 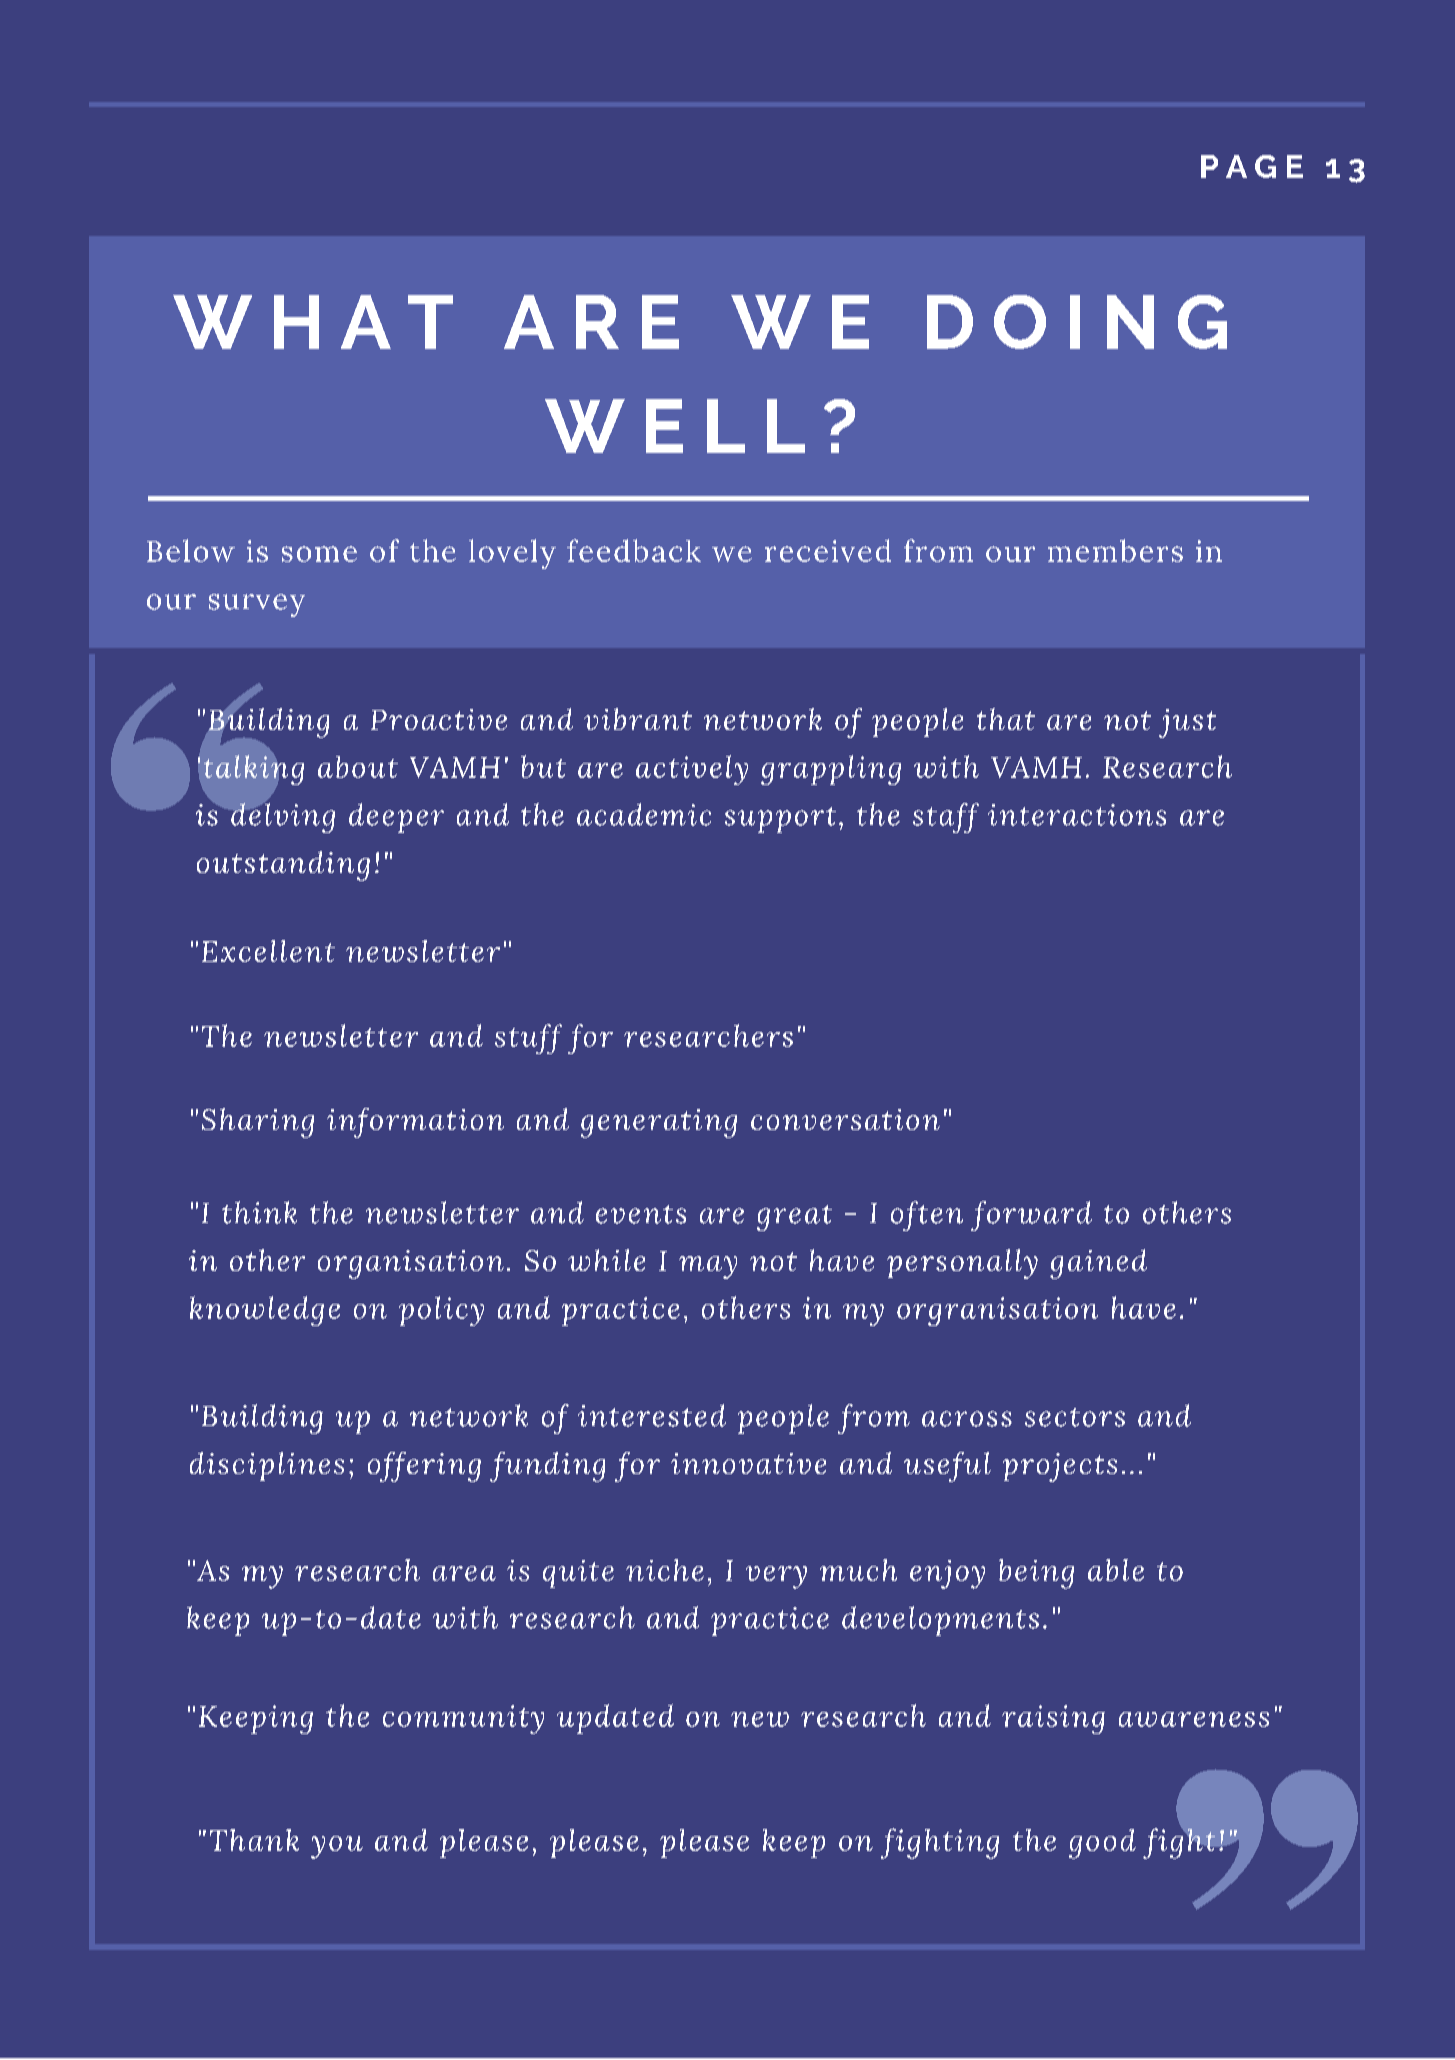 I want to click on think, so click(x=259, y=1212).
